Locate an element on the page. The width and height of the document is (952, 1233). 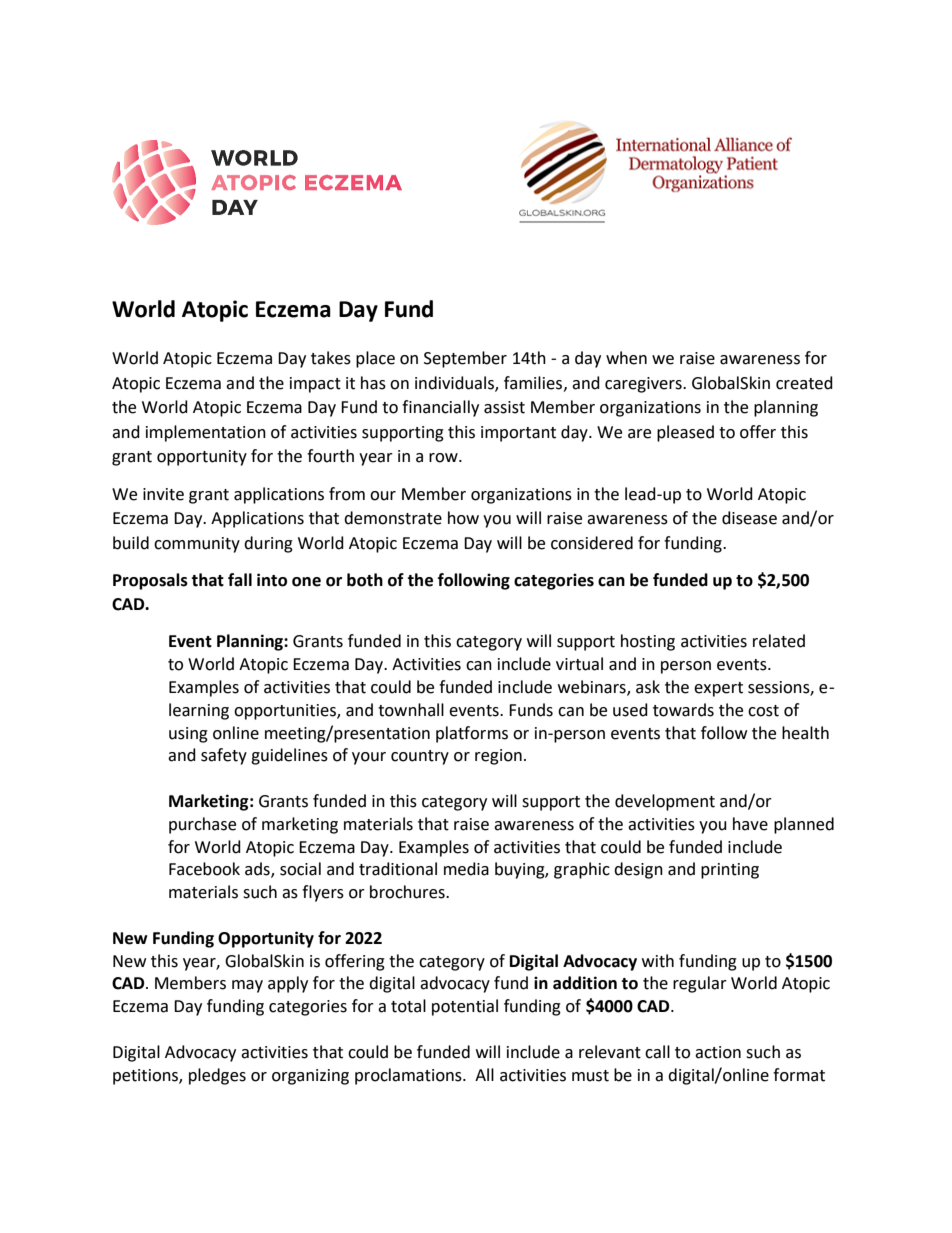
pledges is located at coordinates (217, 1076).
